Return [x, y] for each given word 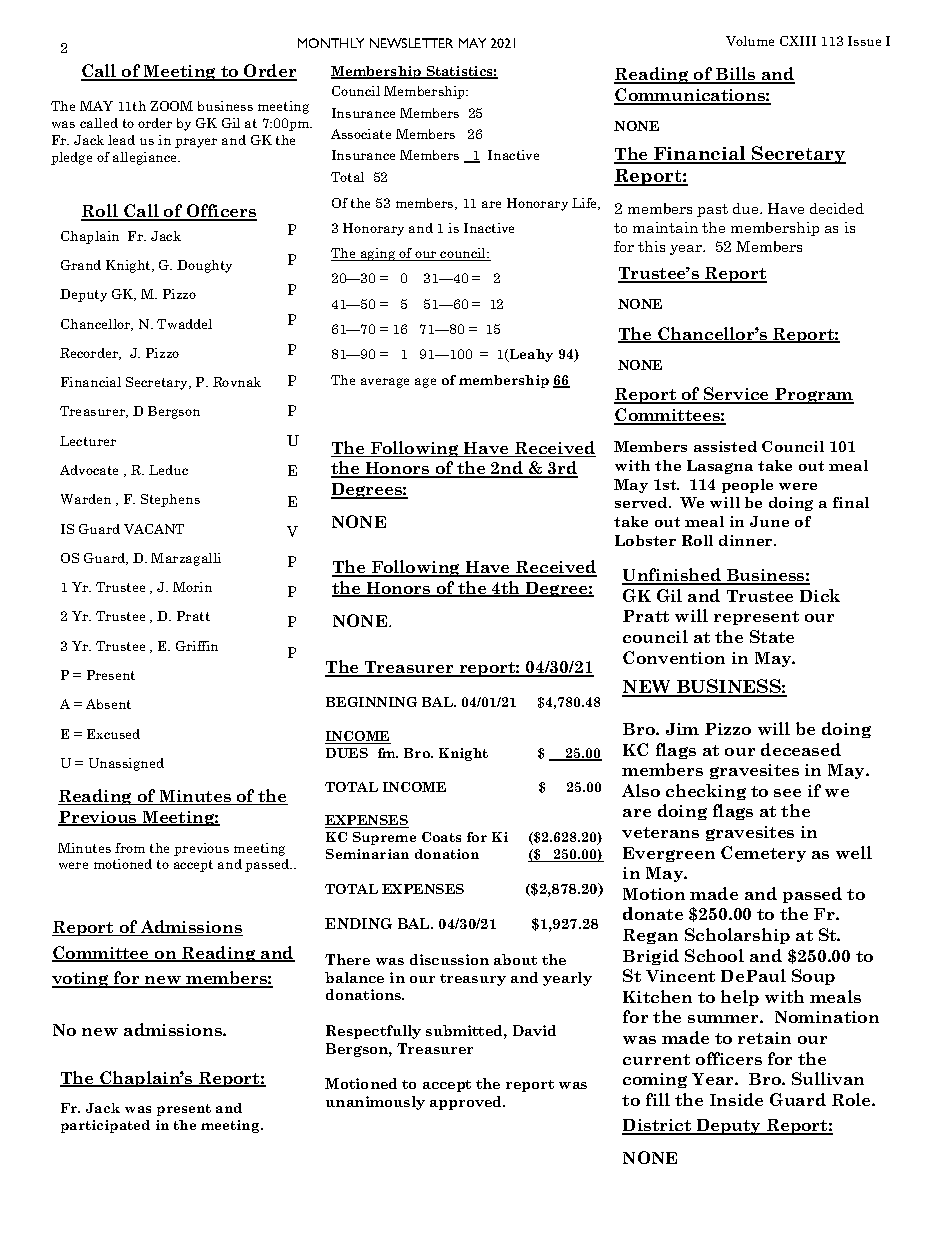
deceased [801, 749]
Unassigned [126, 764]
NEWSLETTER [411, 43]
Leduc [168, 470]
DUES [347, 753]
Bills [736, 75]
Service [736, 395]
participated [105, 1126]
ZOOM [171, 106]
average [385, 383]
